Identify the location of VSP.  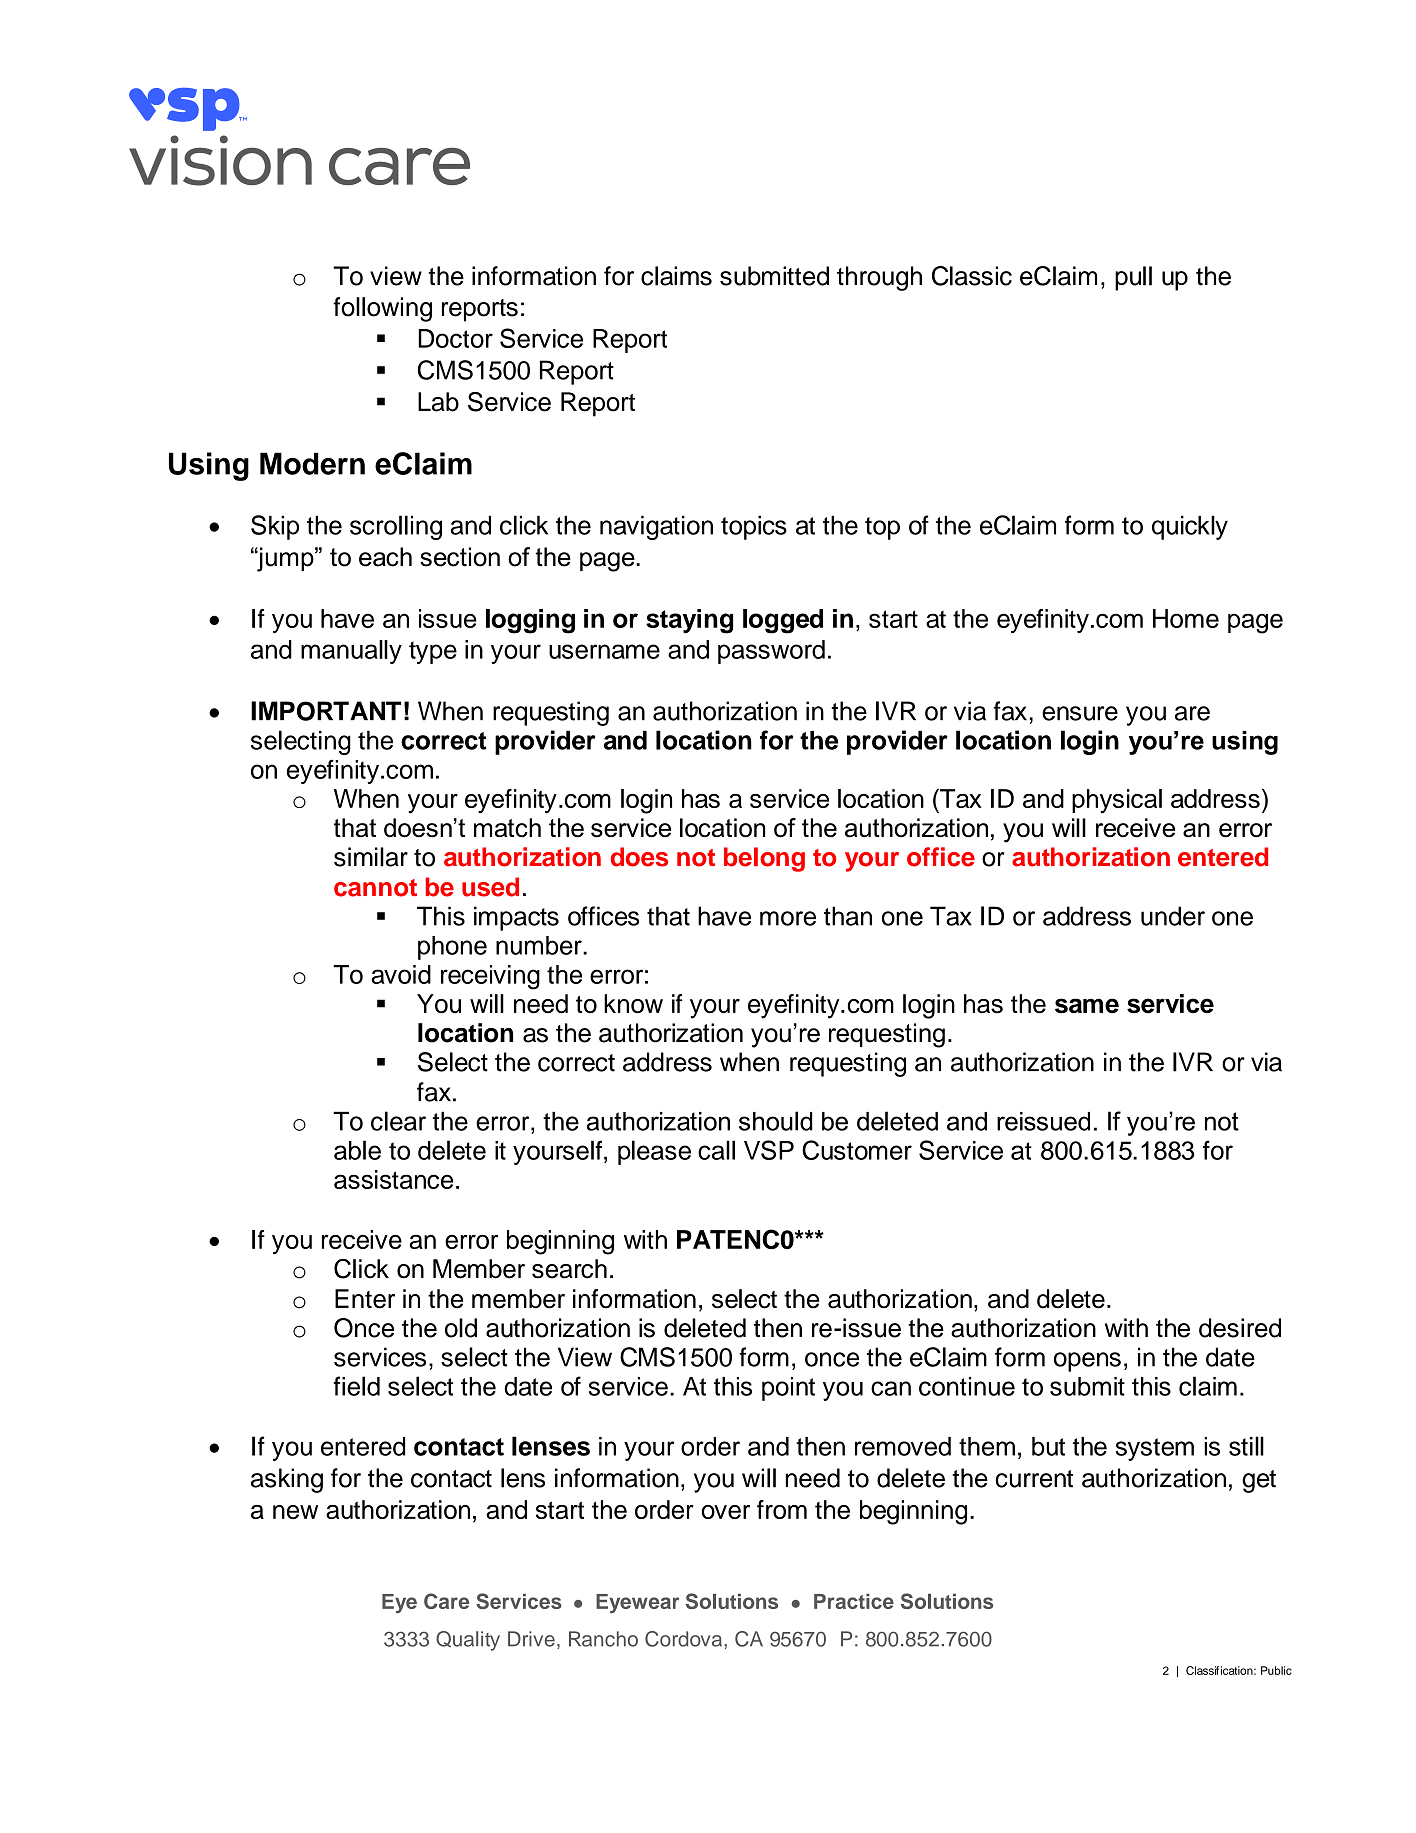
(769, 1150).
